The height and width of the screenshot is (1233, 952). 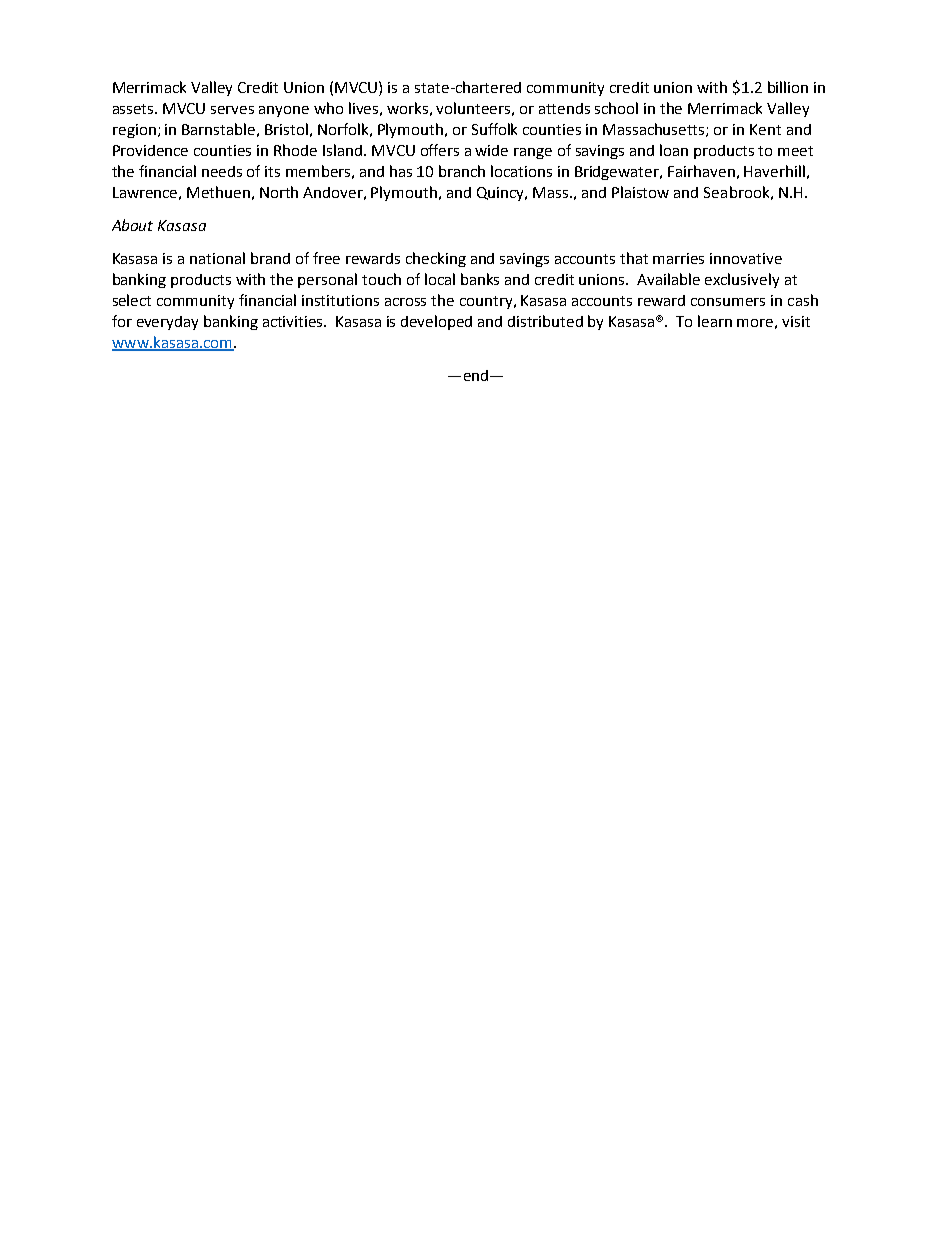 I want to click on needs, so click(x=222, y=171).
